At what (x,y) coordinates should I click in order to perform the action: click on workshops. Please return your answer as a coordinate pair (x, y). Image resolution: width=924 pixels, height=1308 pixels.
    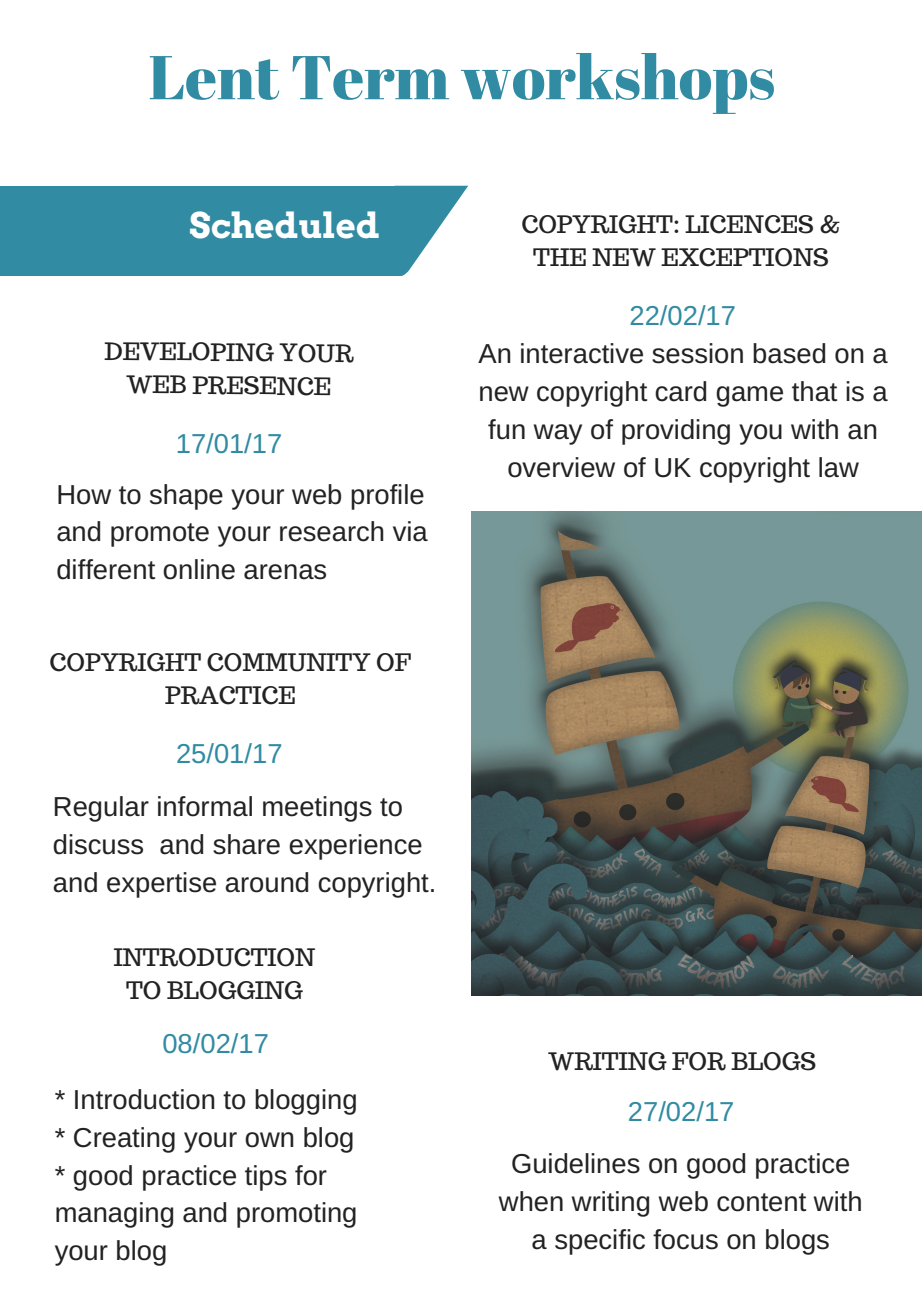
    Looking at the image, I should click on (617, 83).
